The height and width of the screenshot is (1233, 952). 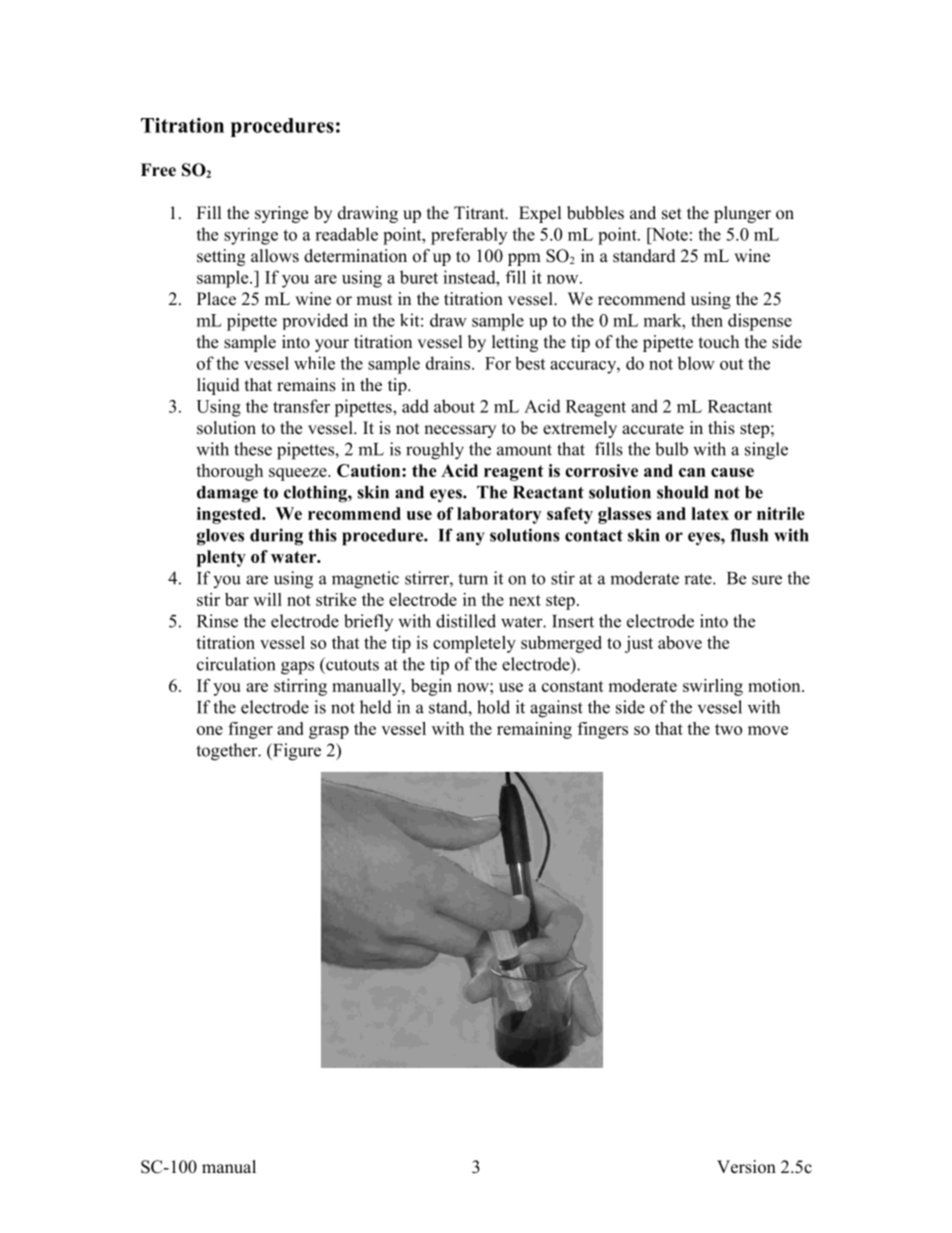 What do you see at coordinates (671, 449) in the screenshot?
I see `bulb` at bounding box center [671, 449].
